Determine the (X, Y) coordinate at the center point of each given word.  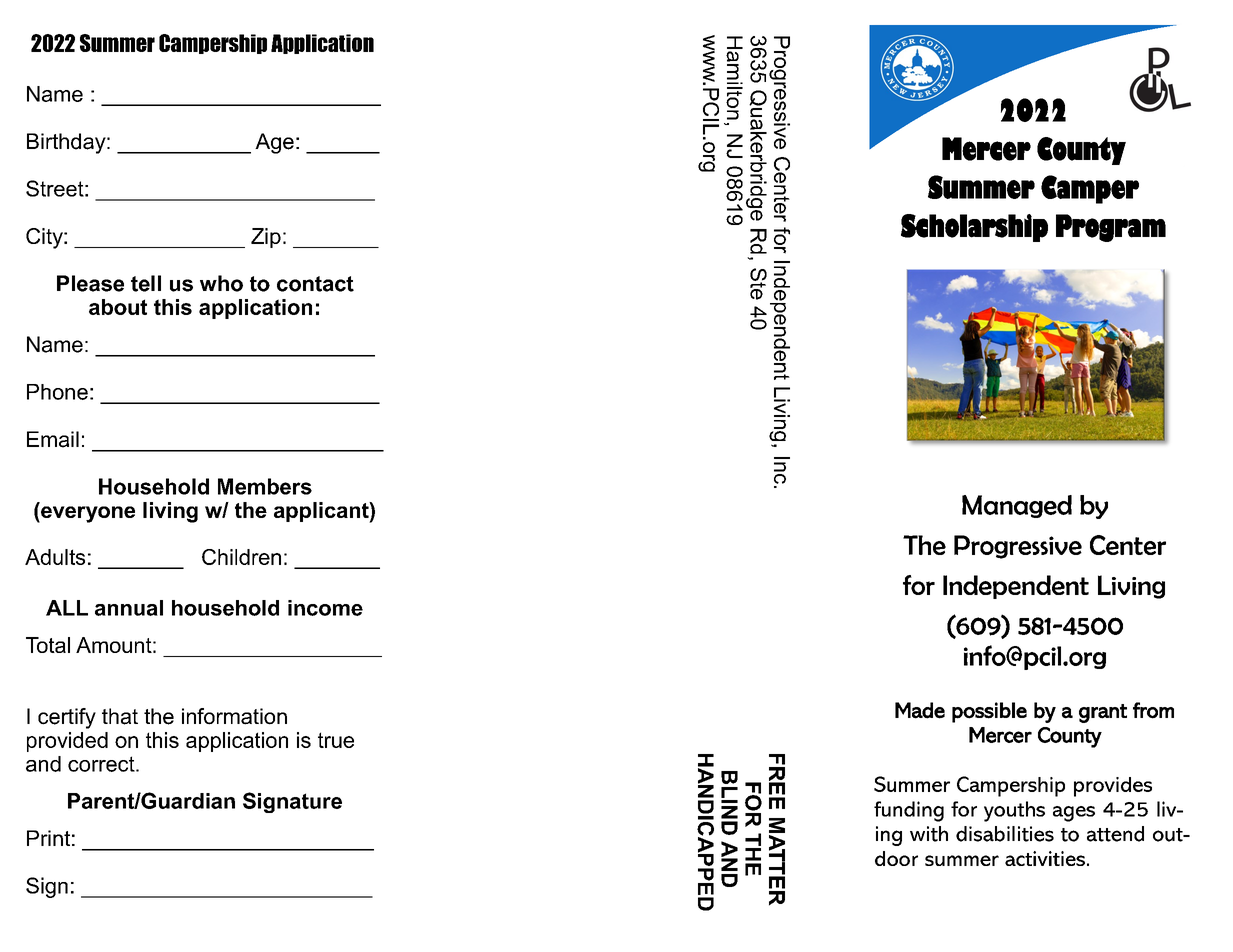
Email (53, 439)
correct (102, 764)
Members (265, 486)
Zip (266, 238)
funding (909, 811)
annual (129, 608)
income (325, 608)
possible (989, 712)
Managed (1017, 506)
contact (315, 284)
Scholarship (974, 228)
